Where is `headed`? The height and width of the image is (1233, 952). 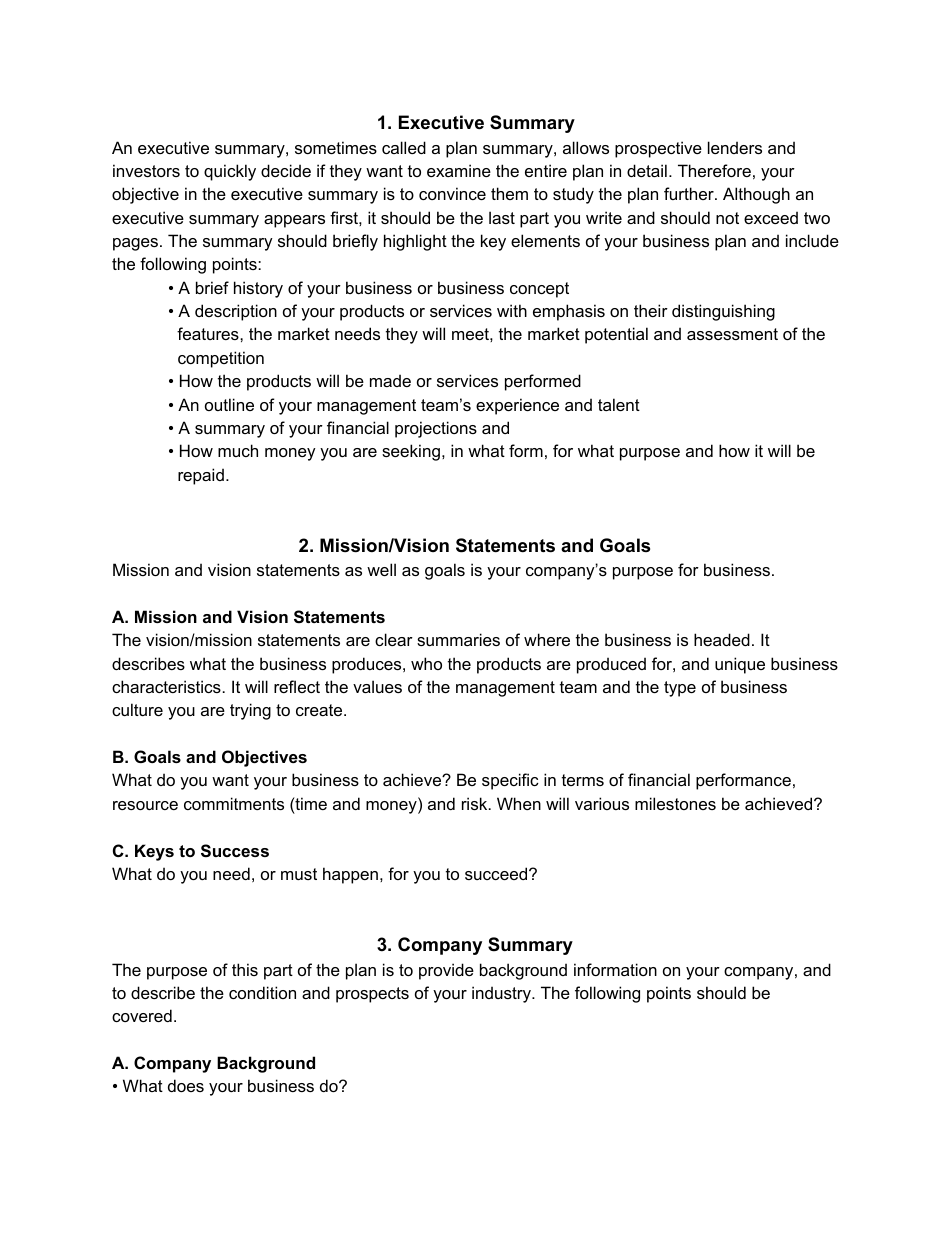
headed is located at coordinates (722, 639).
